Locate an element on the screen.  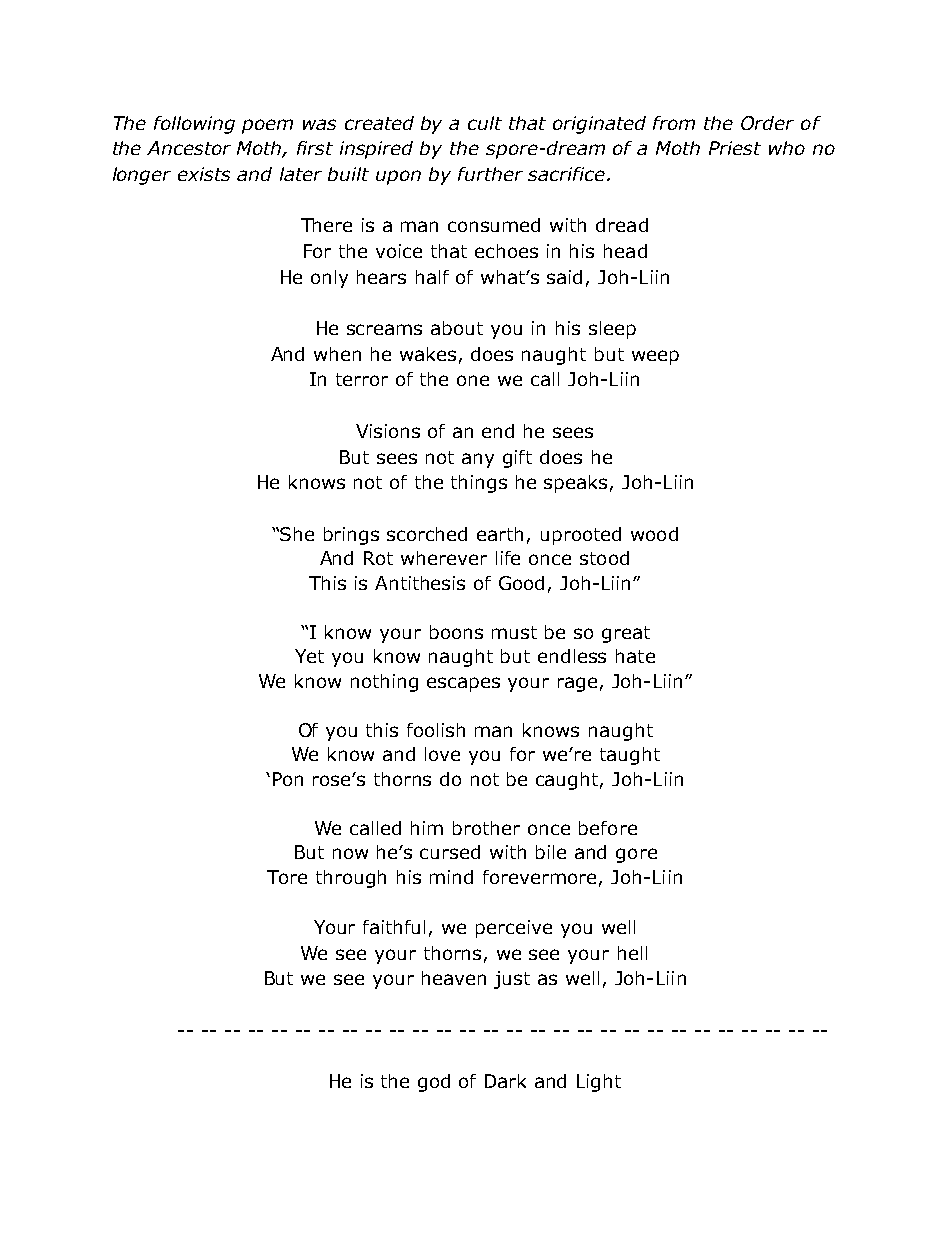
any is located at coordinates (478, 460).
